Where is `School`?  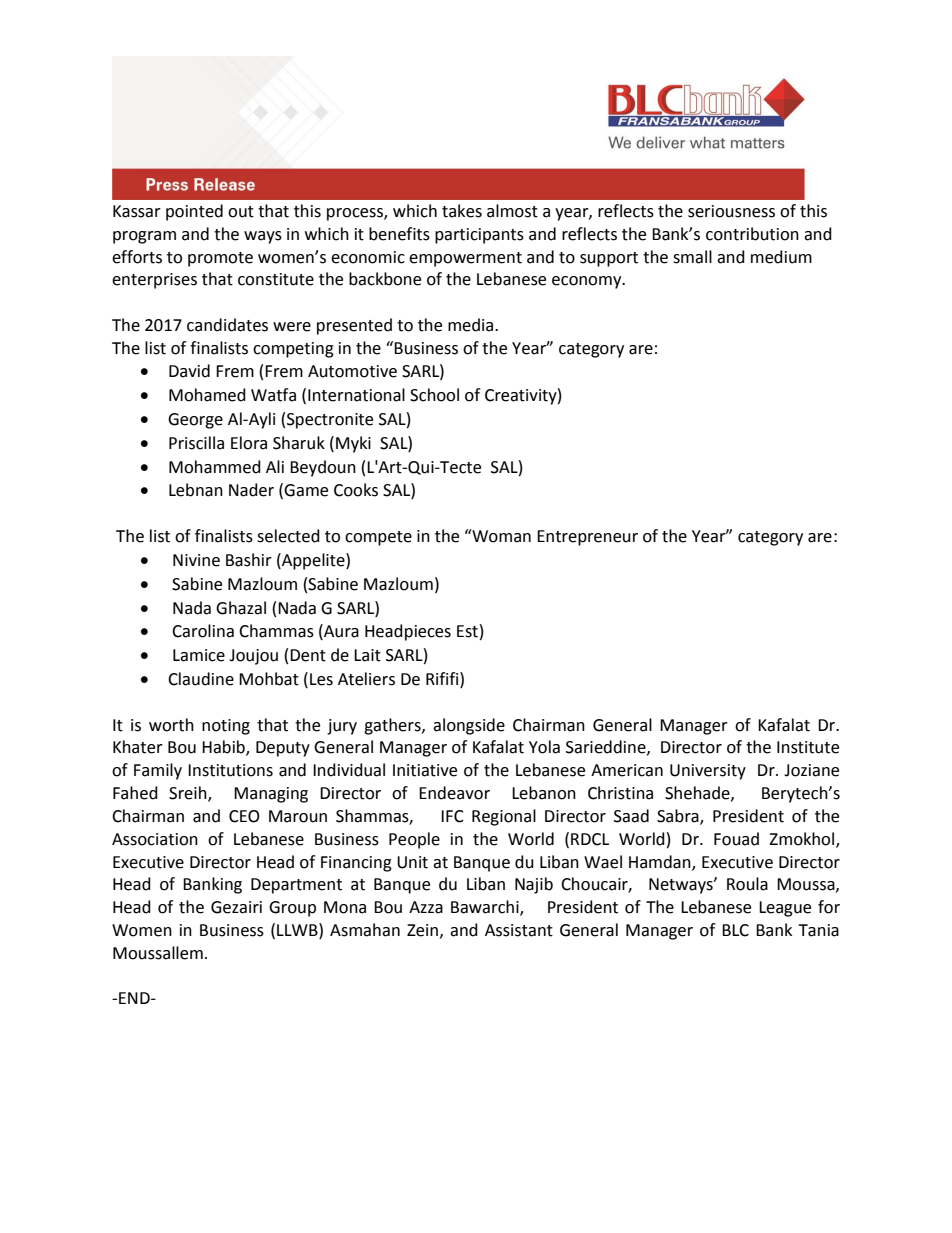 School is located at coordinates (434, 395).
